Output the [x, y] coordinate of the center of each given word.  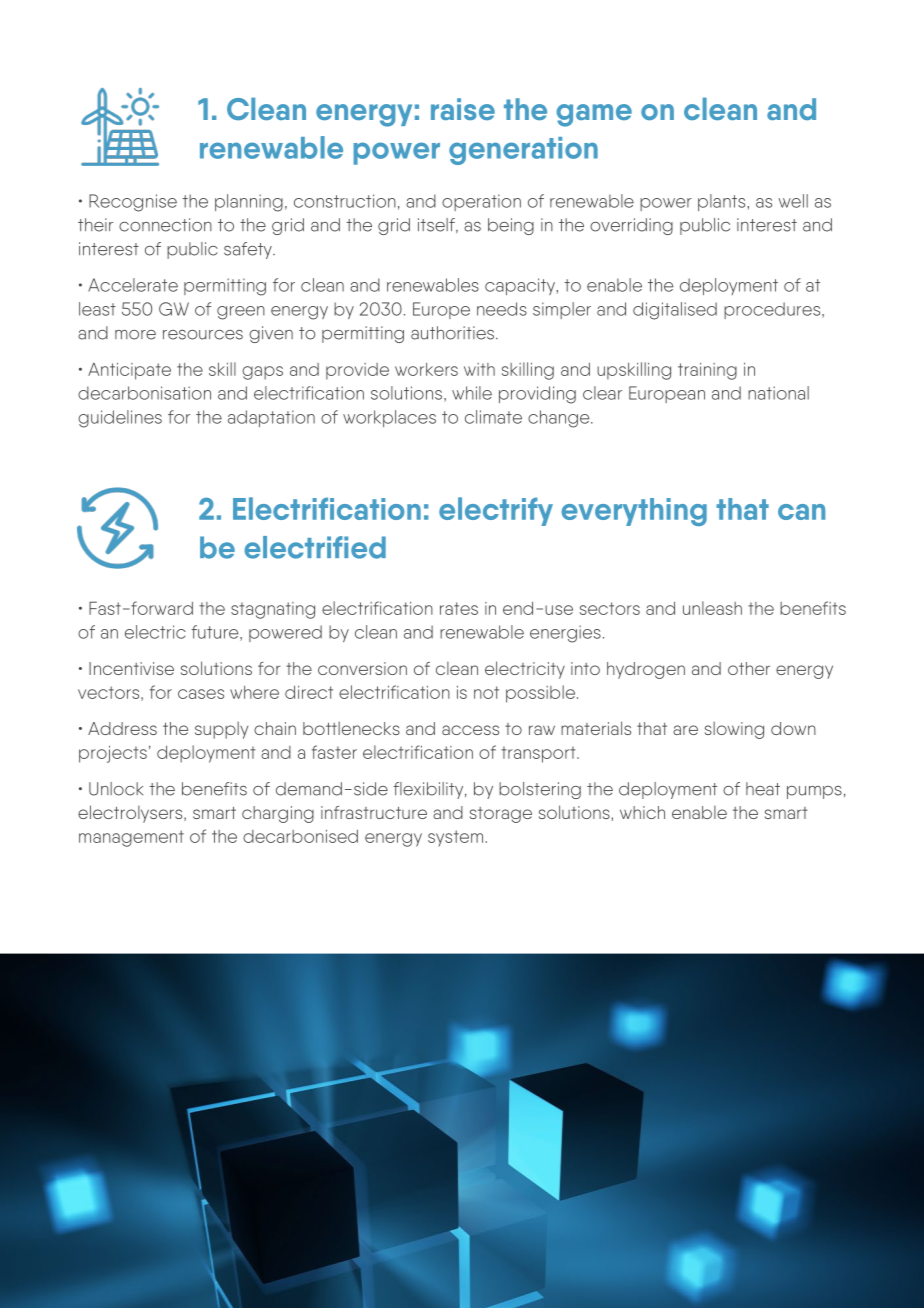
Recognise [133, 203]
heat [763, 789]
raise [463, 109]
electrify [496, 511]
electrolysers [131, 814]
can [801, 512]
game [594, 115]
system [455, 838]
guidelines [120, 419]
